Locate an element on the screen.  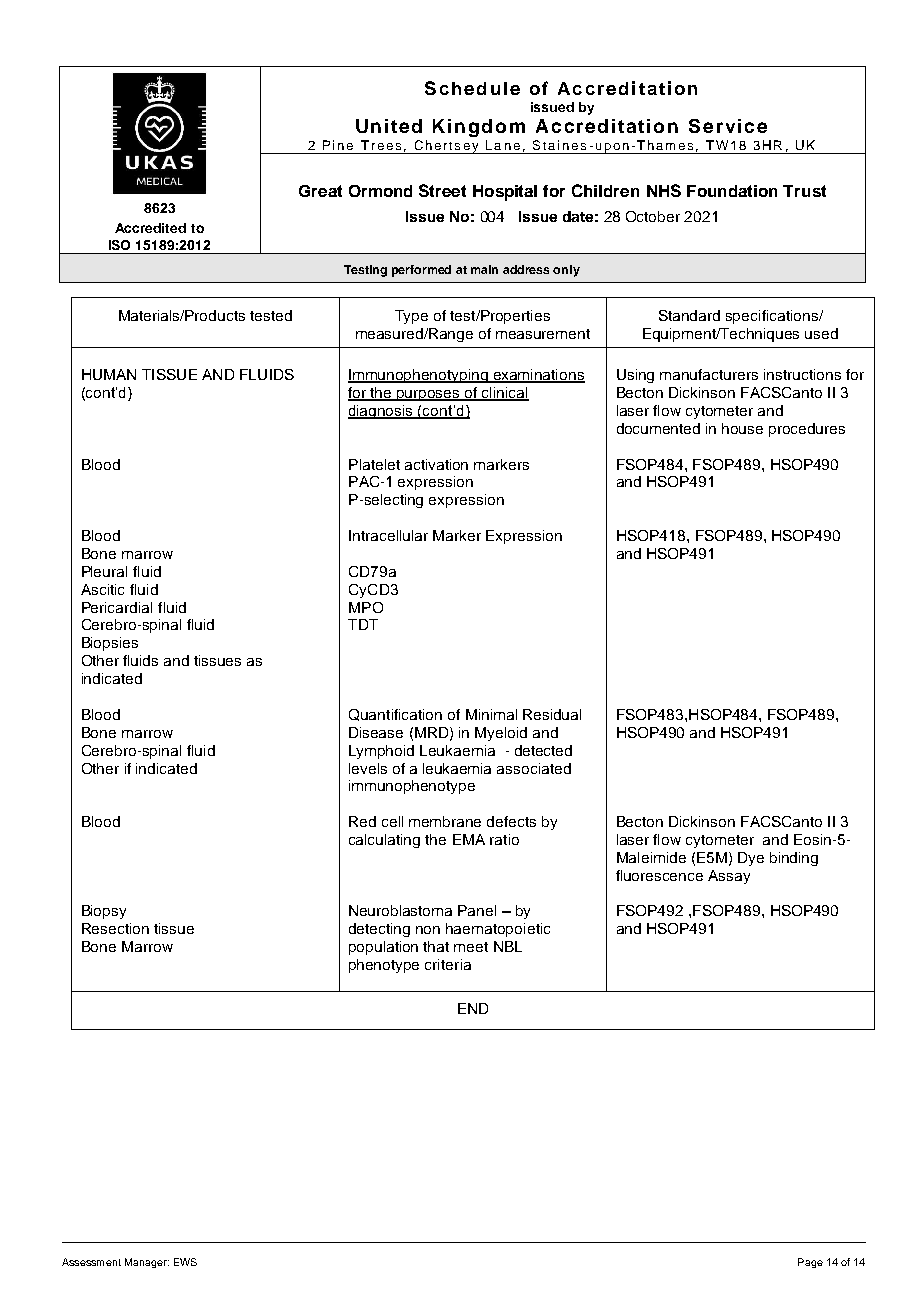
Street is located at coordinates (442, 190).
